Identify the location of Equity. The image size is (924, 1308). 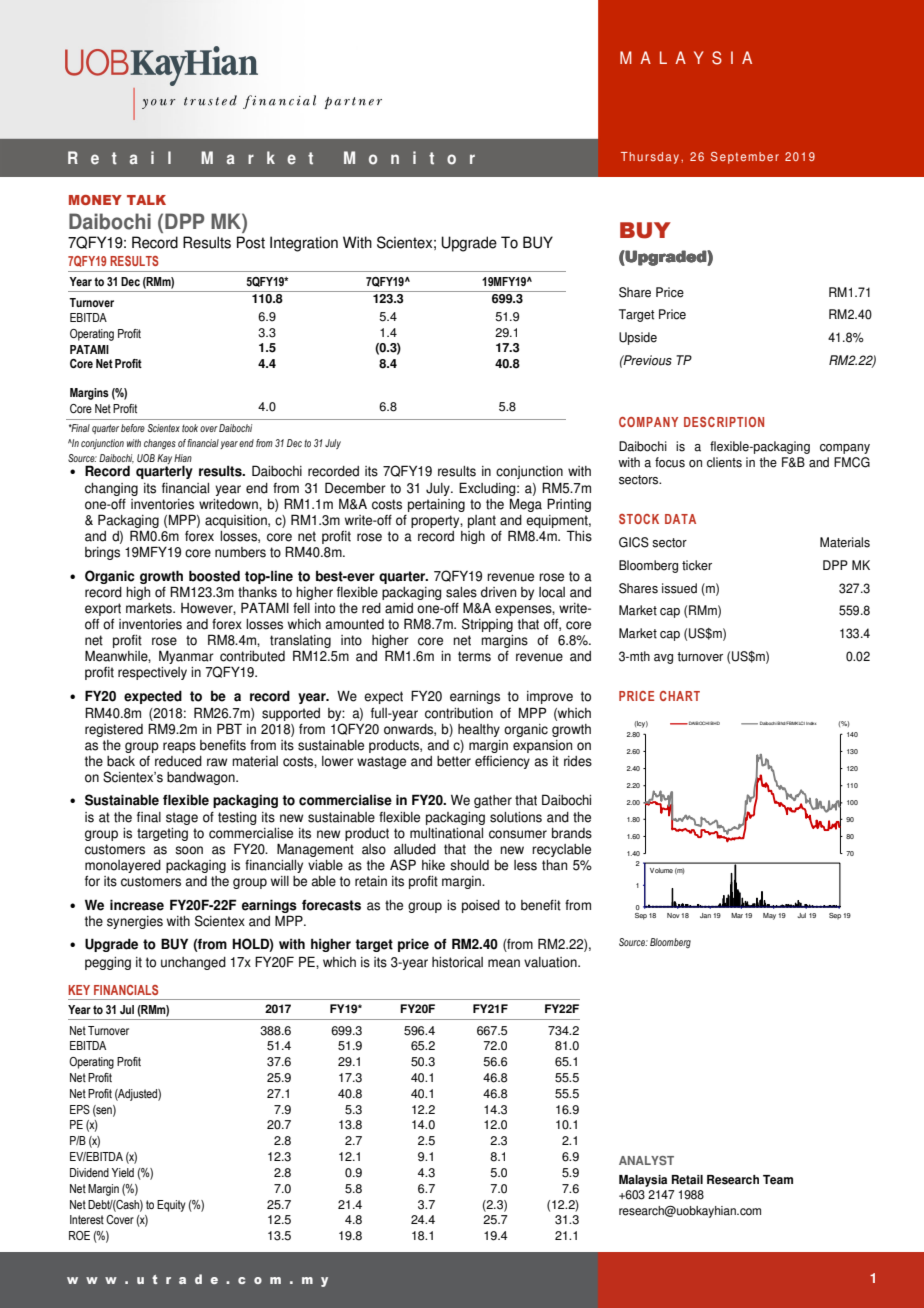
(171, 1206).
